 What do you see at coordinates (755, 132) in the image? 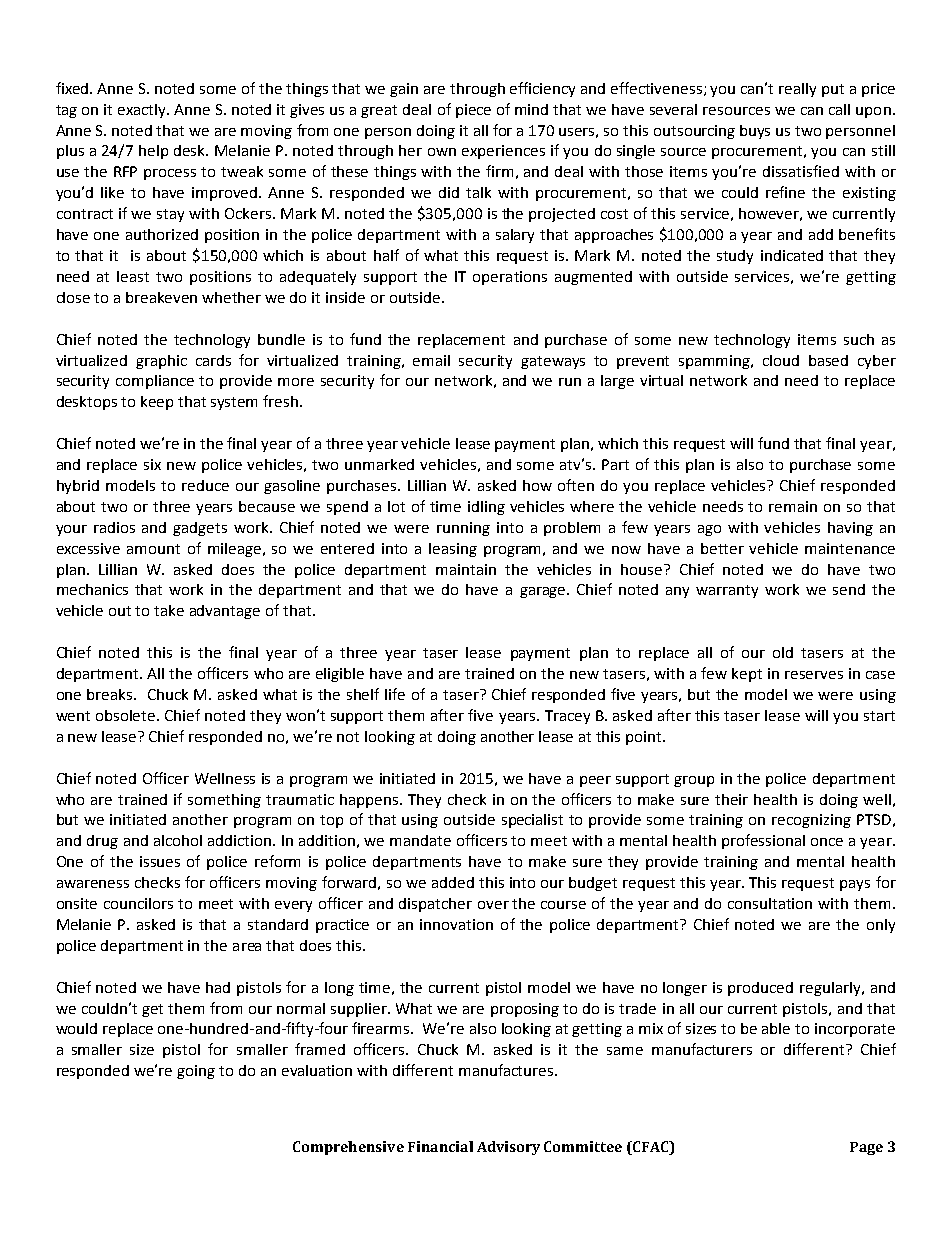
I see `buys` at bounding box center [755, 132].
